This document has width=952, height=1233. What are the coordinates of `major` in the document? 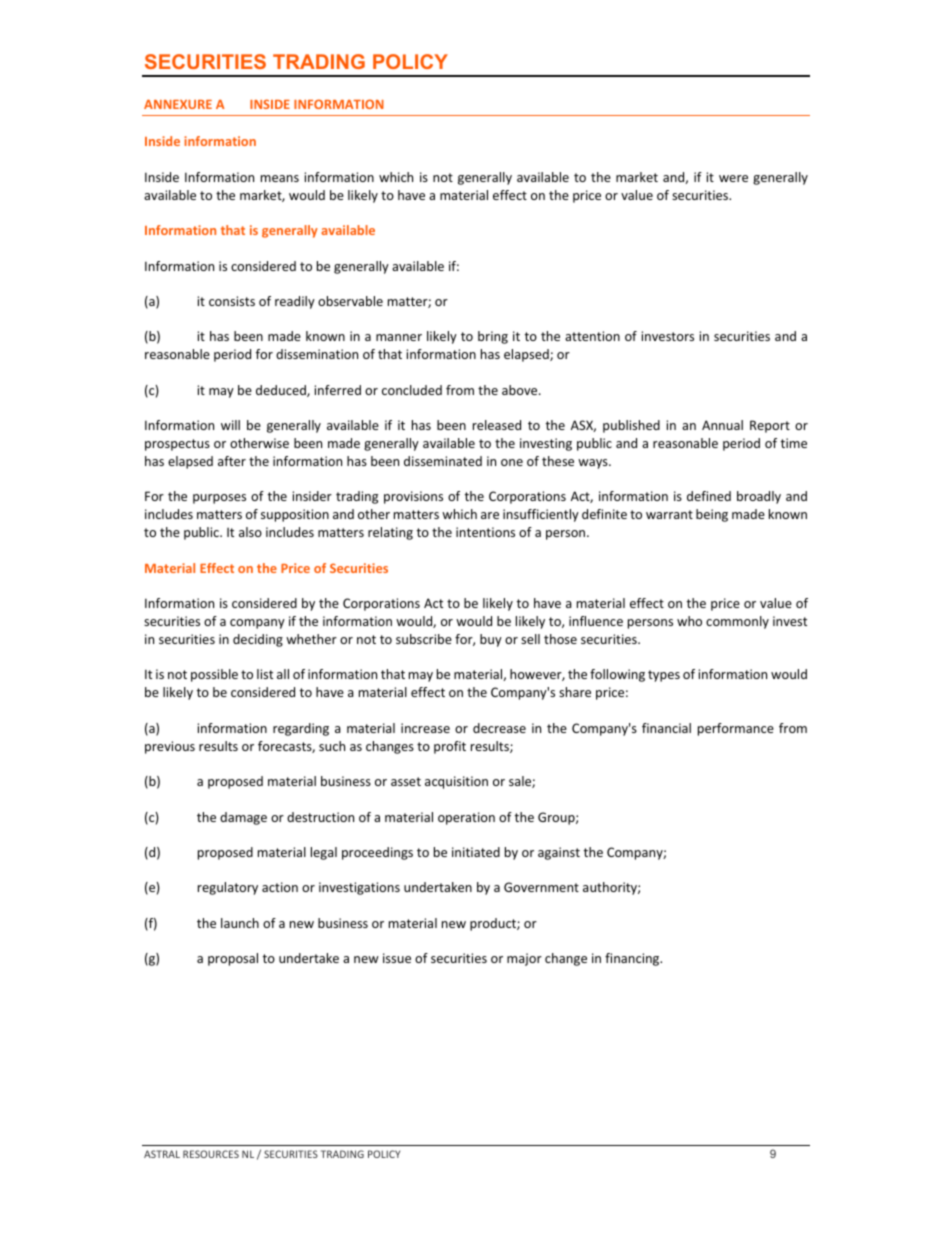 It's located at (524, 959).
